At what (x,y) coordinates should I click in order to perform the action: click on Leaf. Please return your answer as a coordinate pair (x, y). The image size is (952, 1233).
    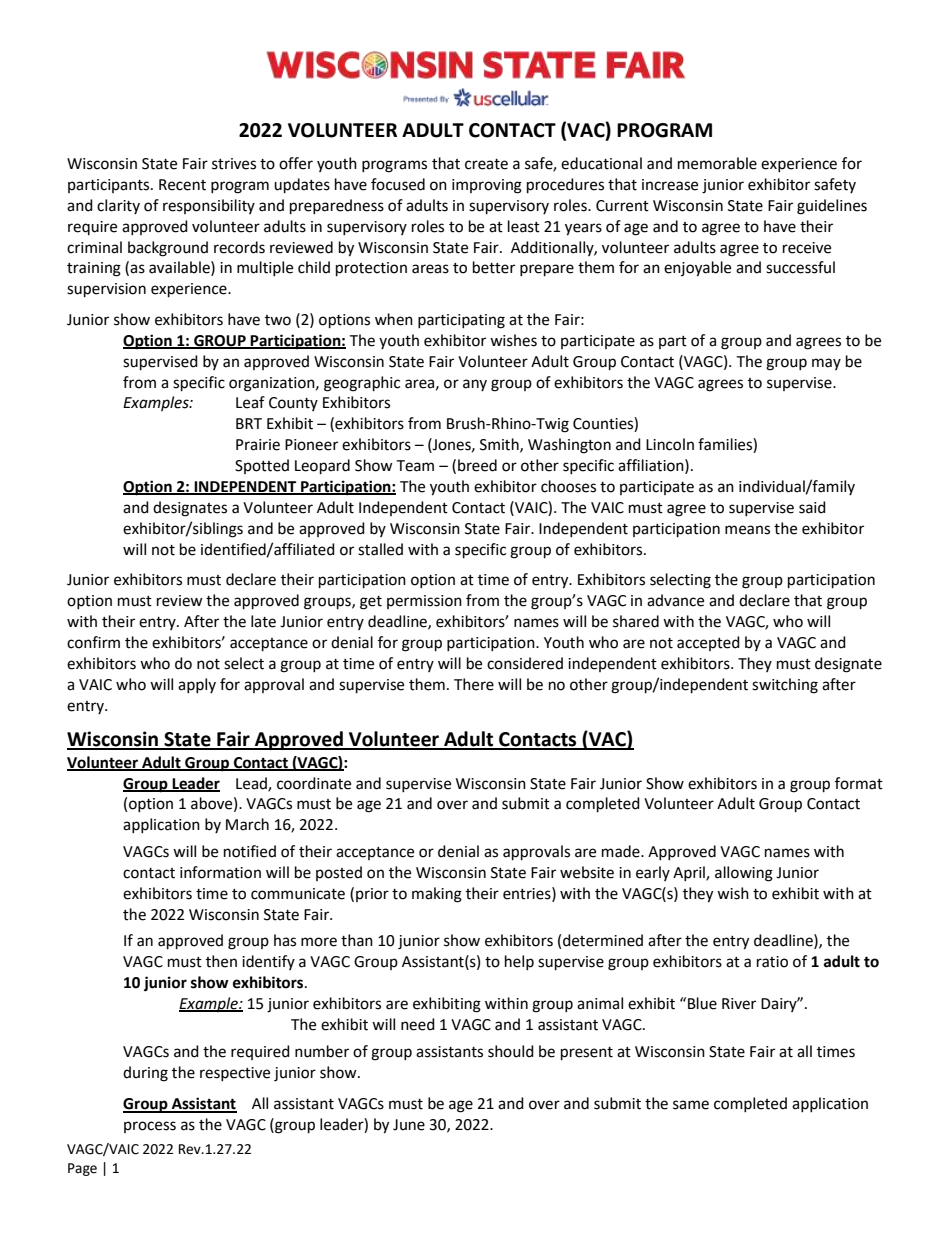
    Looking at the image, I should click on (250, 402).
